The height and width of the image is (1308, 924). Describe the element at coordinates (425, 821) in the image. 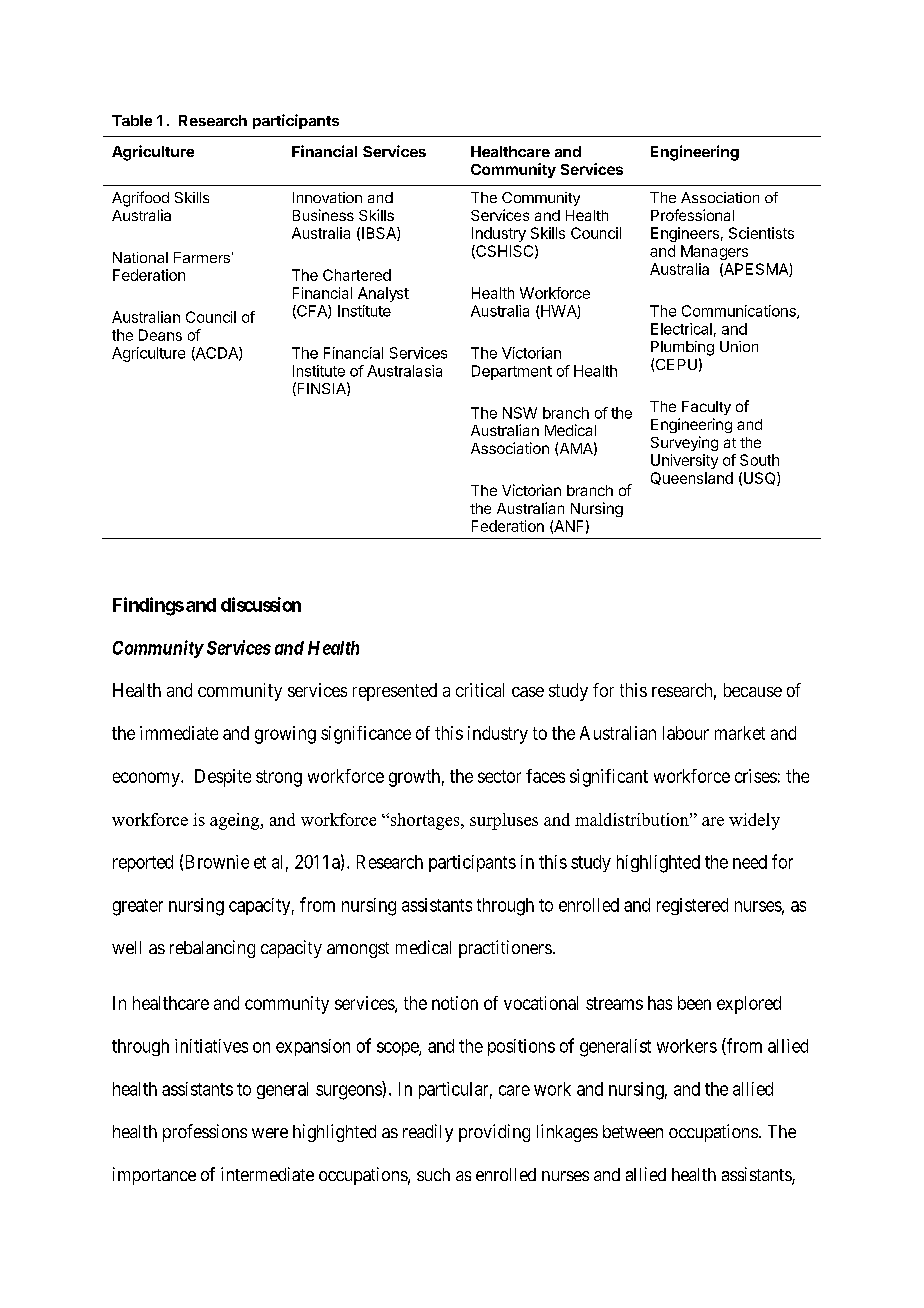

I see `shortages` at that location.
